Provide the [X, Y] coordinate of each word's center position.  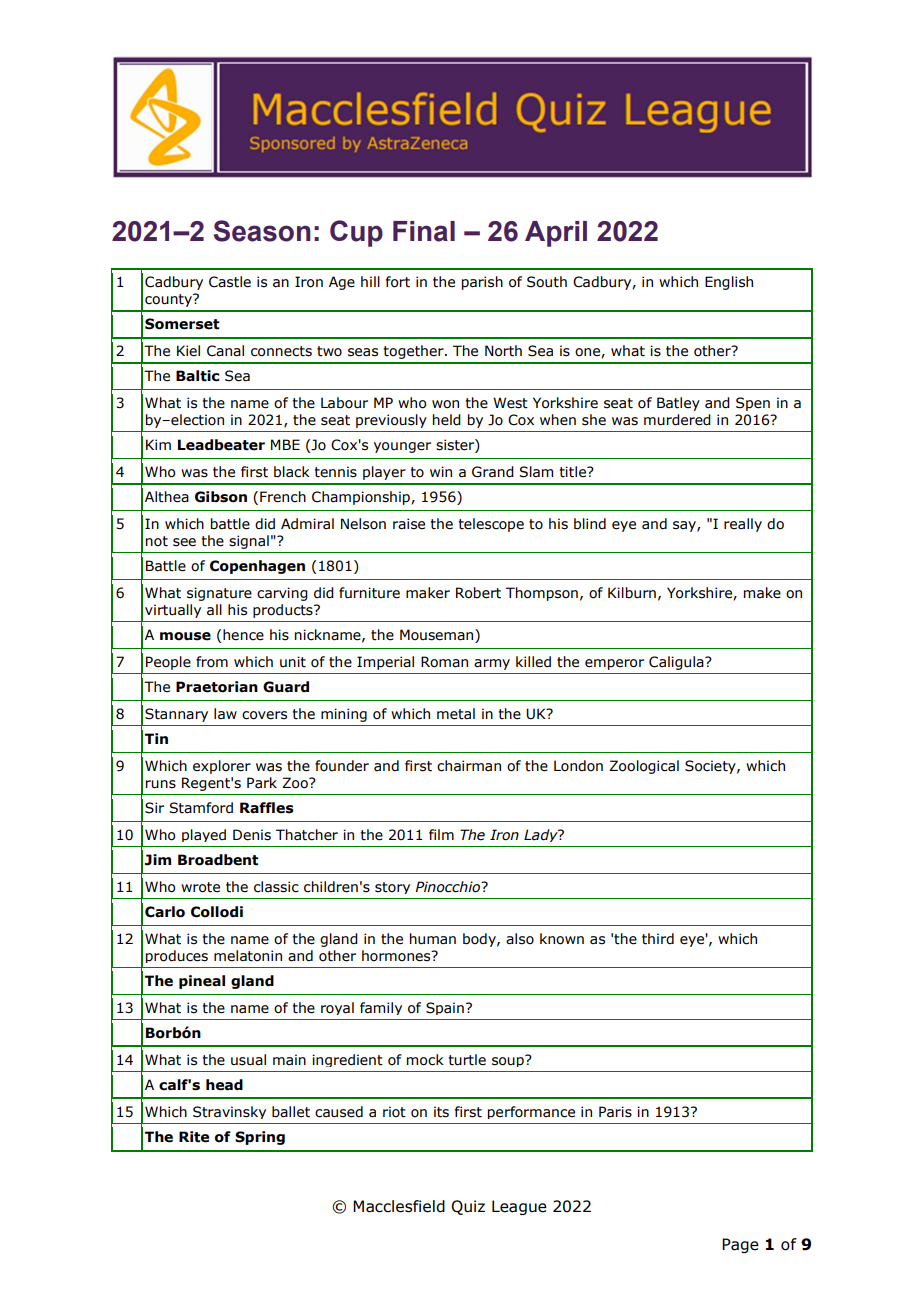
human [433, 938]
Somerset [182, 324]
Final [424, 231]
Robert [478, 593]
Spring [260, 1138]
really [743, 525]
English [729, 283]
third [658, 939]
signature [219, 594]
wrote [200, 887]
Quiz [468, 1207]
